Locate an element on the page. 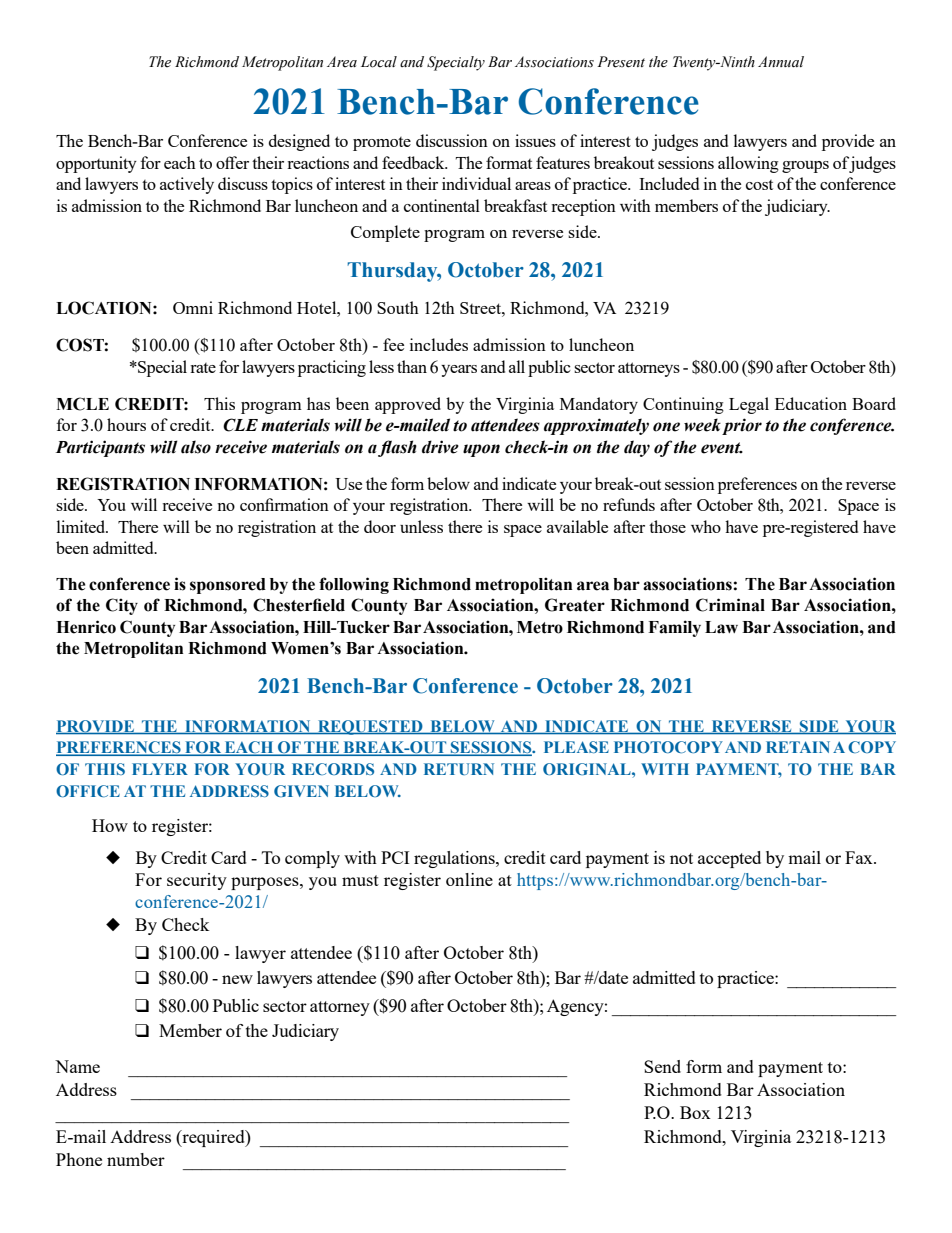 The width and height of the image is (952, 1233). Greater is located at coordinates (575, 605).
